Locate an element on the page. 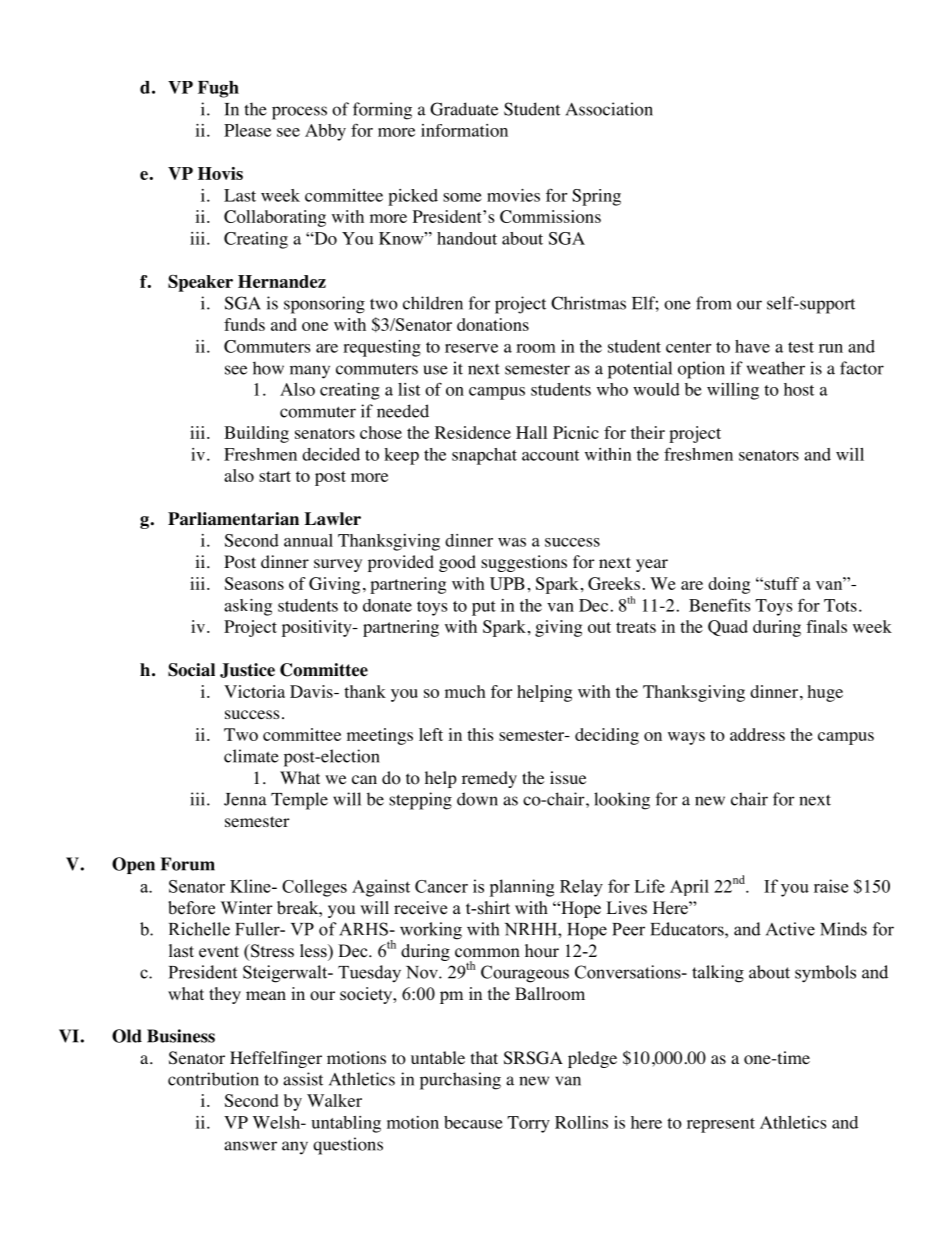 The image size is (952, 1233). because is located at coordinates (473, 1122).
